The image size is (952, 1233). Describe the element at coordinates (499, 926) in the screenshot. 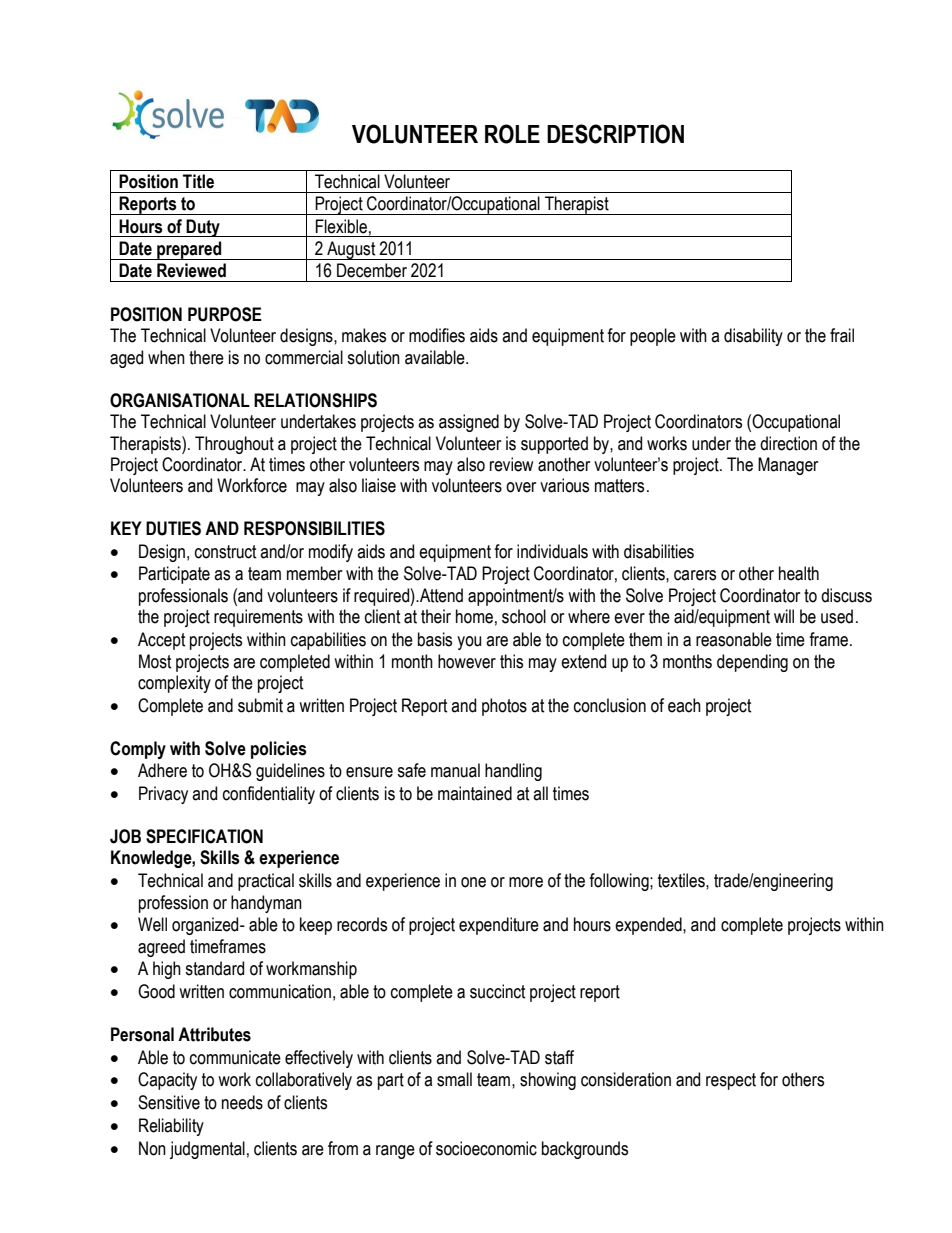

I see `expenditure` at that location.
